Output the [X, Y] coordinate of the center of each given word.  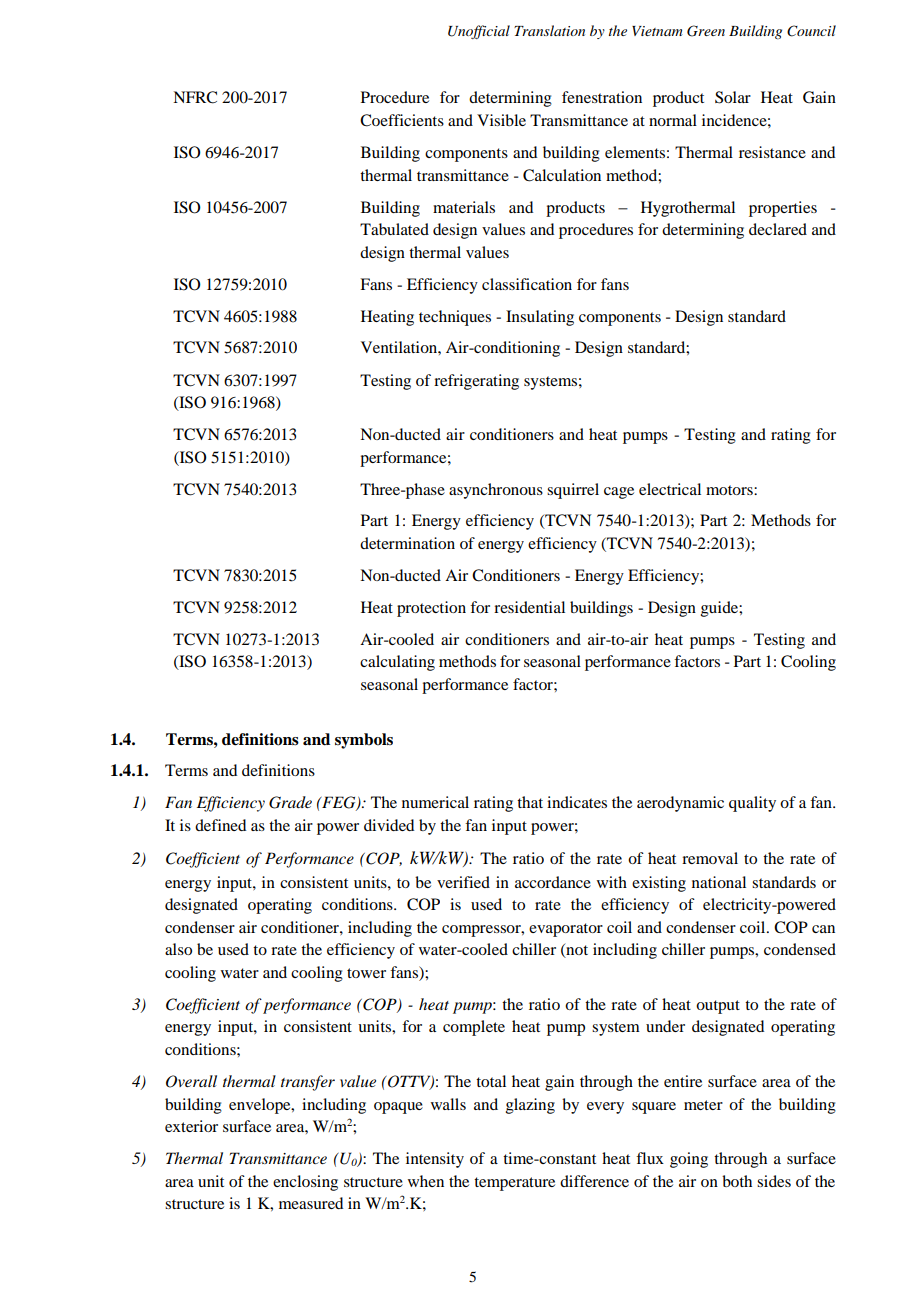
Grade [290, 802]
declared [778, 229]
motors [730, 490]
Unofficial [479, 32]
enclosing [305, 1183]
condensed [800, 949]
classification [527, 284]
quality [752, 804]
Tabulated [394, 229]
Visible [501, 120]
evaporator [566, 930]
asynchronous [496, 491]
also [178, 949]
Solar [733, 97]
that [530, 802]
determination [407, 543]
